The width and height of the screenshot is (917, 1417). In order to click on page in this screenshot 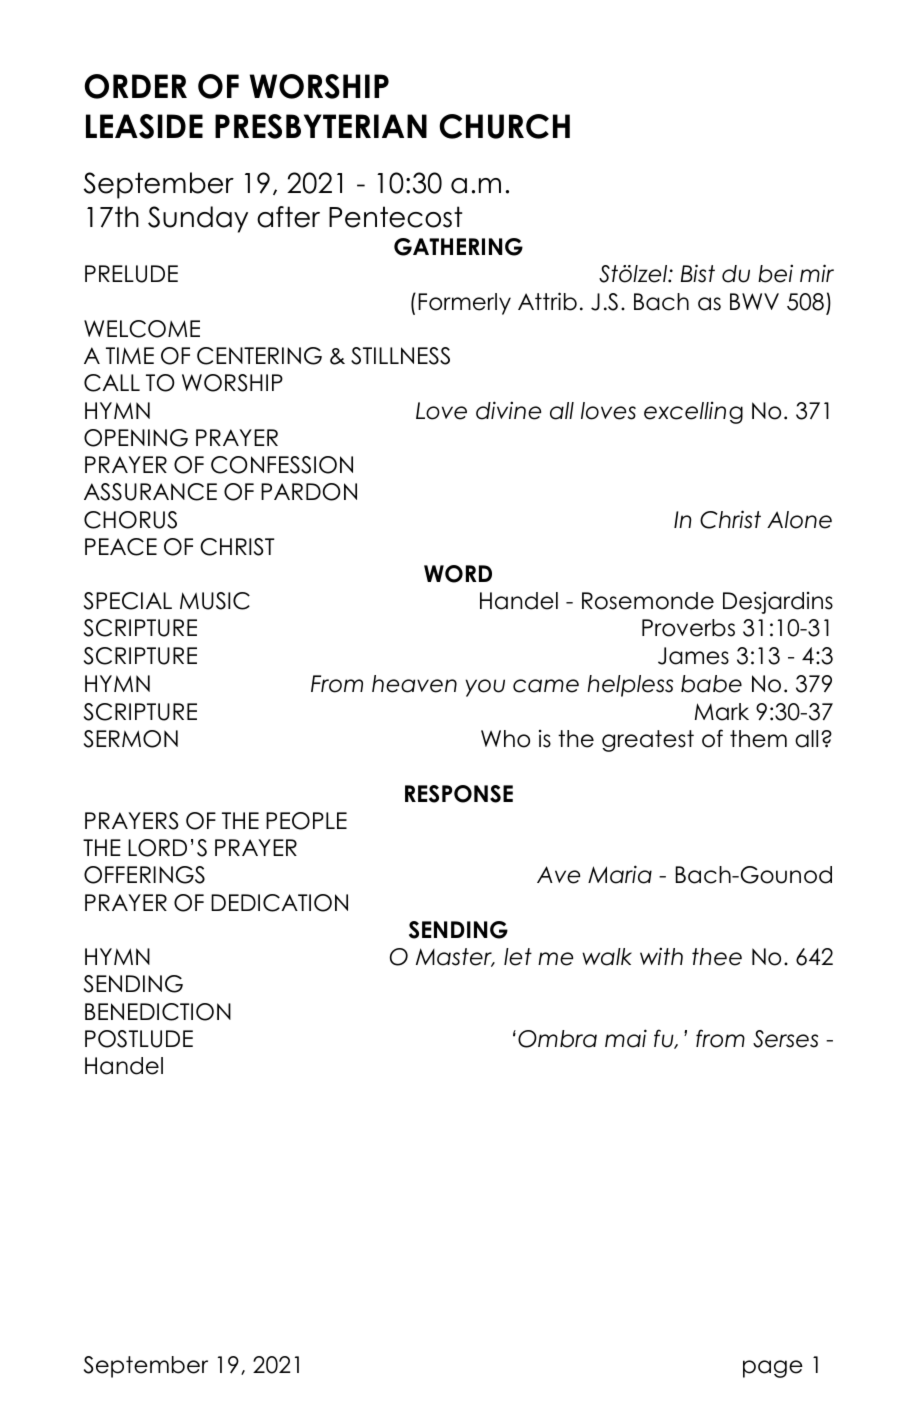, I will do `click(773, 1369)`.
